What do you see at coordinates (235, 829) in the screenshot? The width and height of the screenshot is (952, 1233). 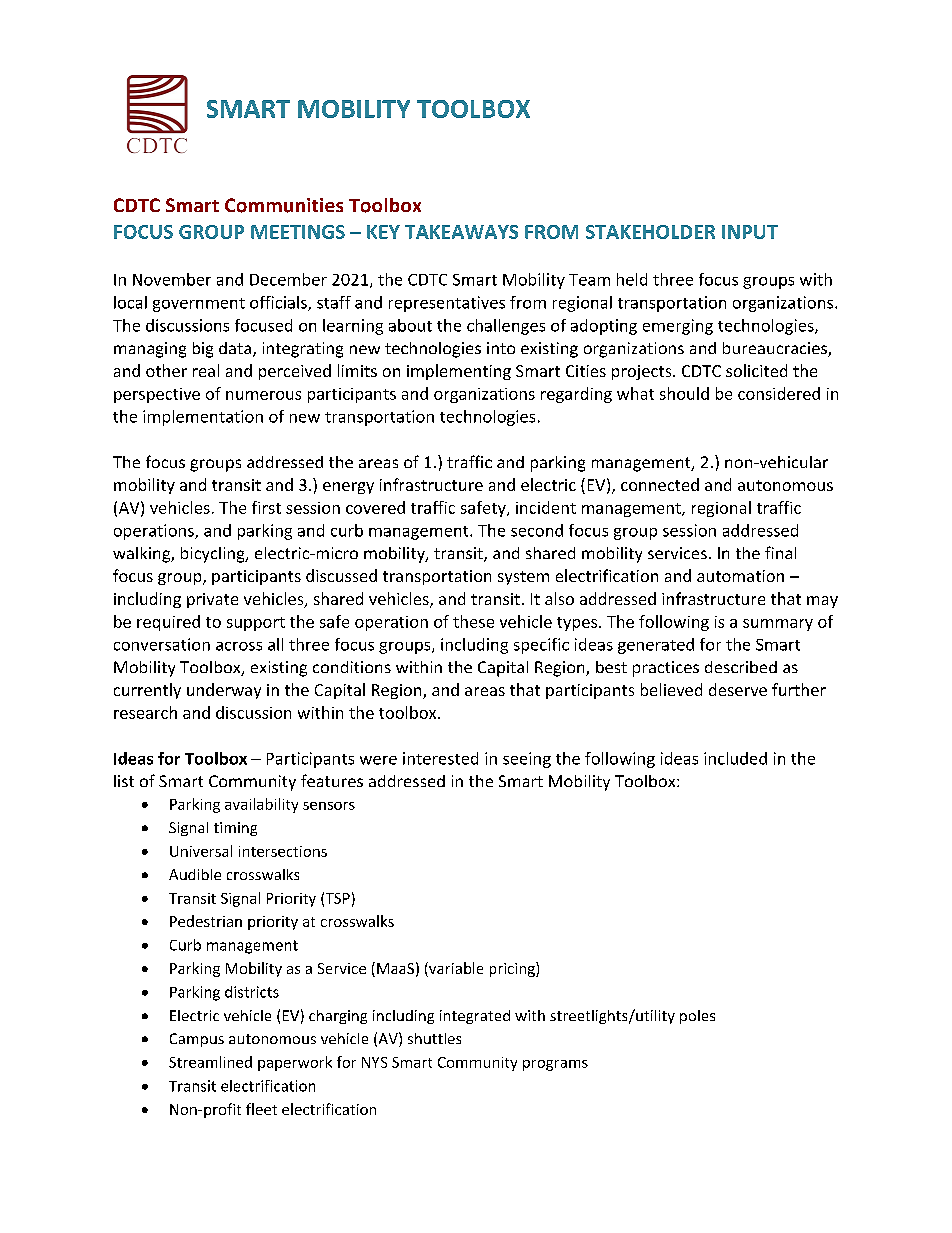 I see `timing` at bounding box center [235, 829].
